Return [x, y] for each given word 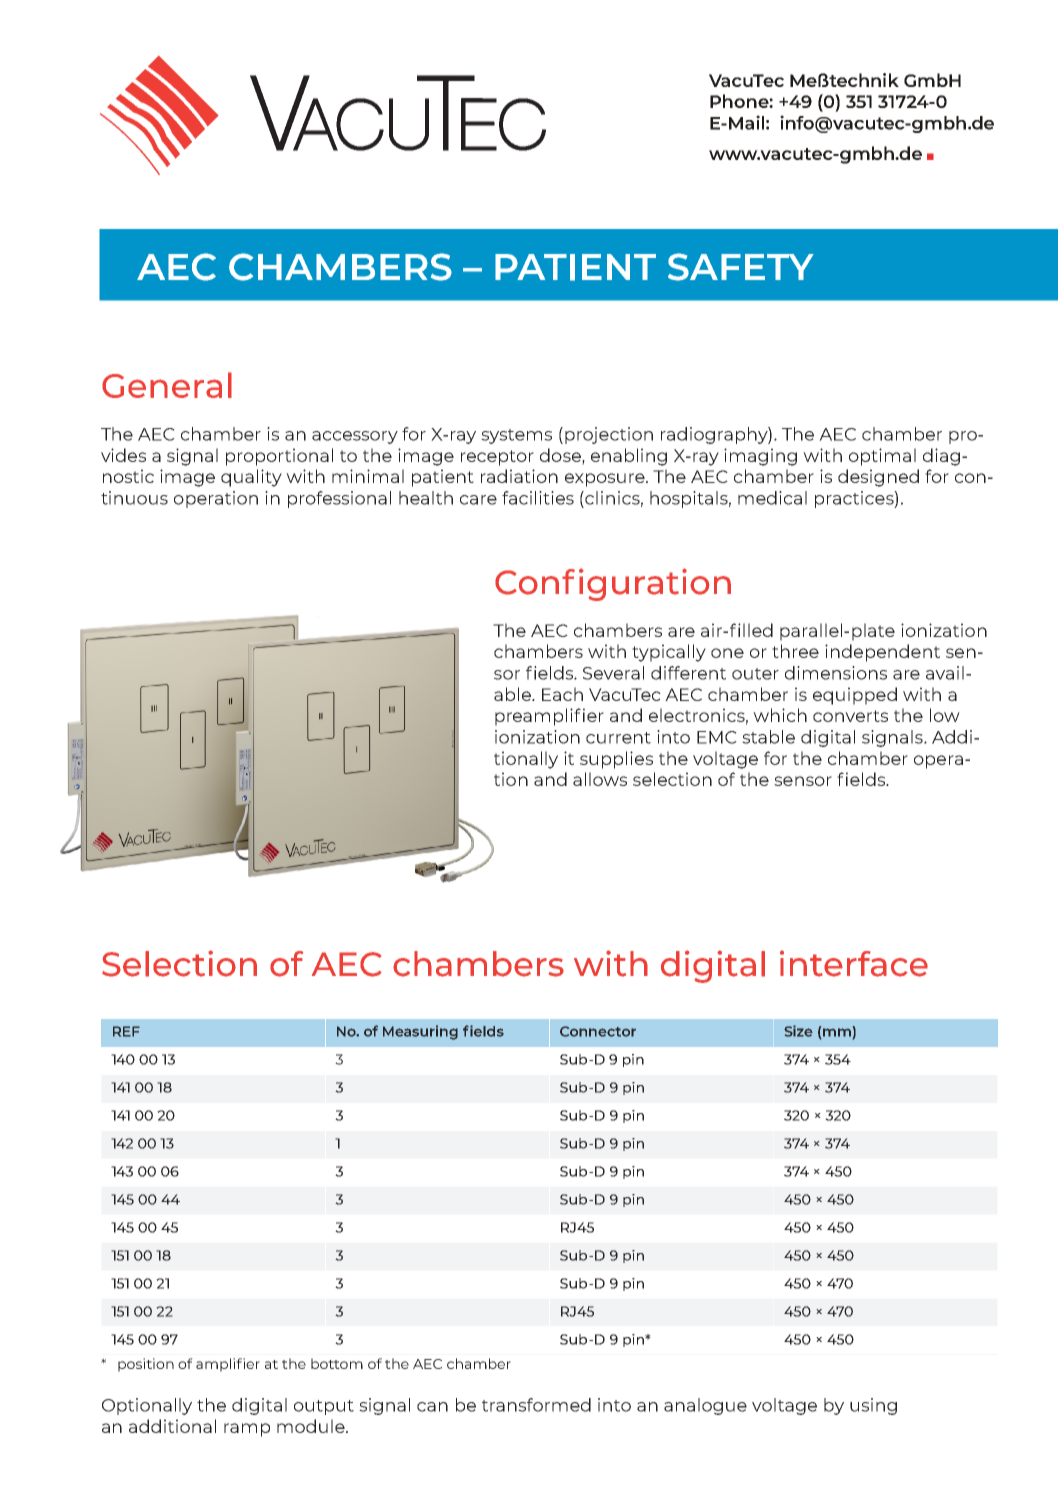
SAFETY [741, 267]
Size [798, 1031]
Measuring [420, 1032]
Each [562, 694]
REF [126, 1031]
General [167, 385]
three [795, 651]
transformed [536, 1405]
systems [516, 436]
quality [251, 478]
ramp [247, 1430]
